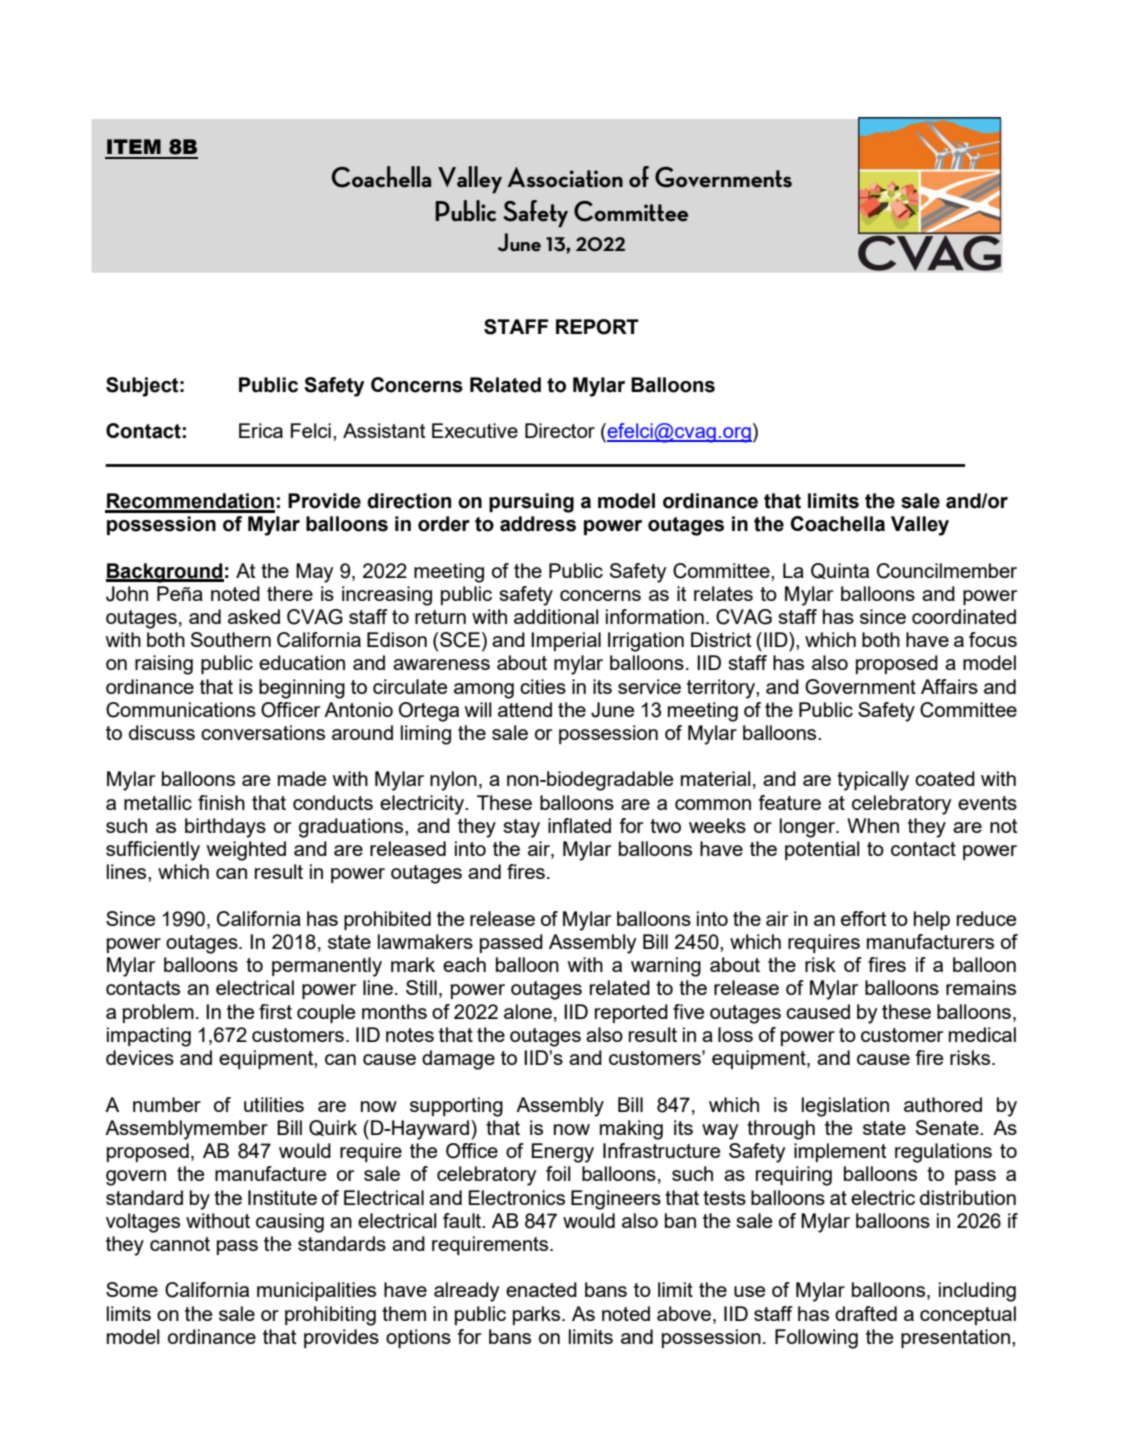  What do you see at coordinates (231, 639) in the screenshot?
I see `Southern` at bounding box center [231, 639].
